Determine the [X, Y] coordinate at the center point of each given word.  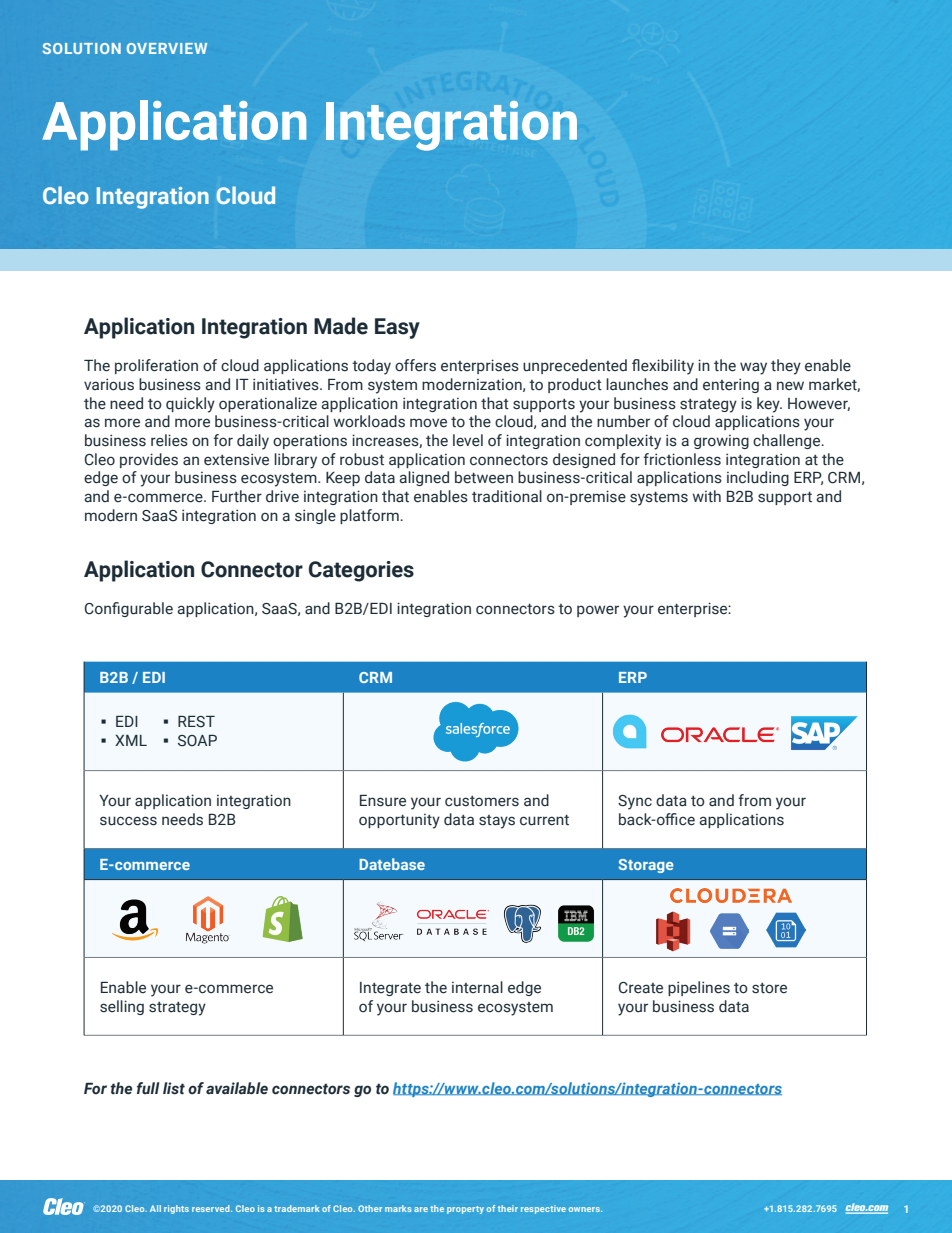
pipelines [699, 988]
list [174, 1088]
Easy [397, 328]
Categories [361, 571]
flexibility [663, 367]
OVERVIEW [167, 48]
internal [477, 987]
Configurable [129, 609]
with [706, 496]
